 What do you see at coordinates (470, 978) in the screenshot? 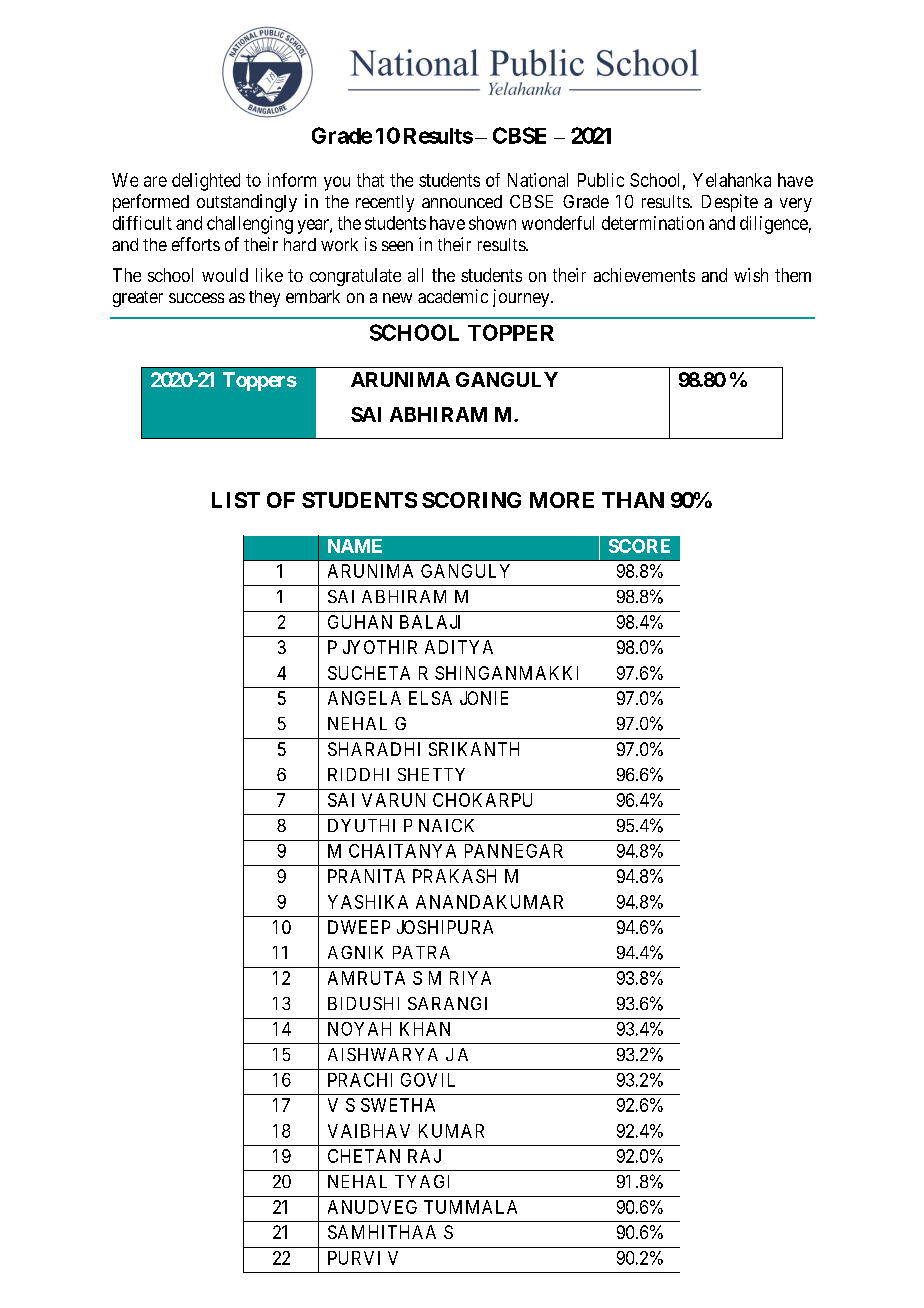
I see `RIYA` at bounding box center [470, 978].
